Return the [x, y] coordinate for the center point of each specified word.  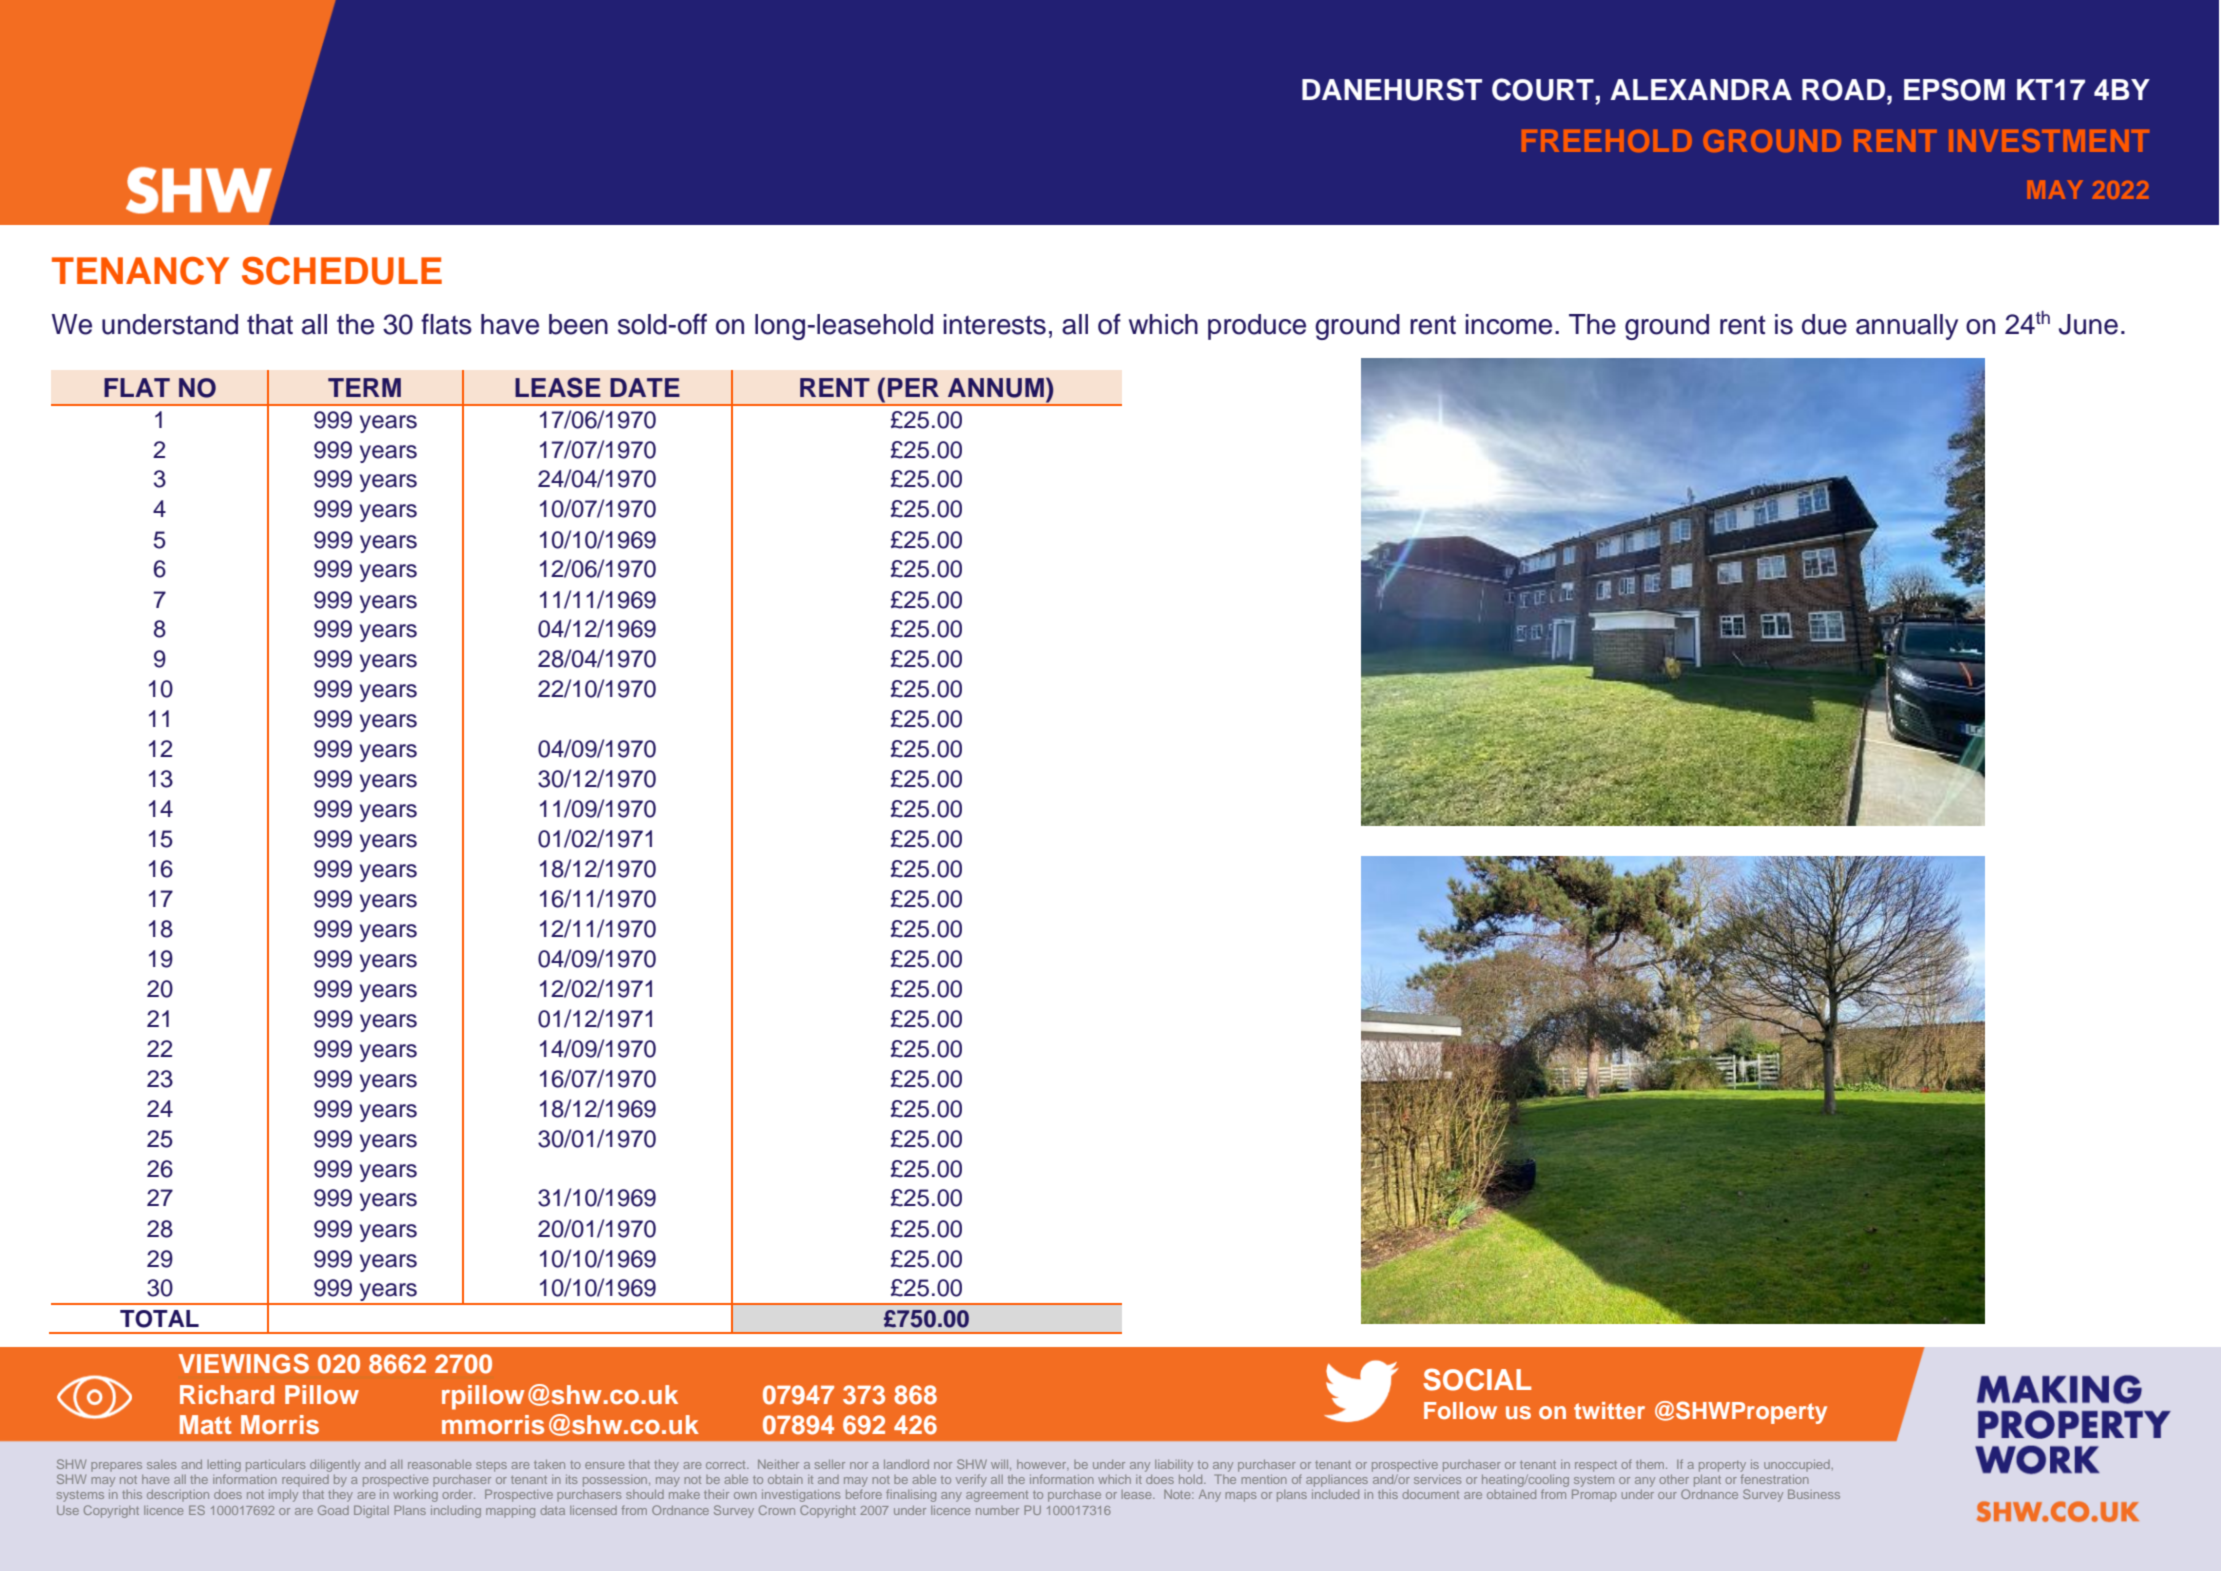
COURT [1543, 89]
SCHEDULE [342, 271]
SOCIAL [1477, 1379]
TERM [364, 387]
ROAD [1843, 90]
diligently [335, 1466]
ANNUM [996, 388]
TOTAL [159, 1319]
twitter [1609, 1410]
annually [1907, 327]
